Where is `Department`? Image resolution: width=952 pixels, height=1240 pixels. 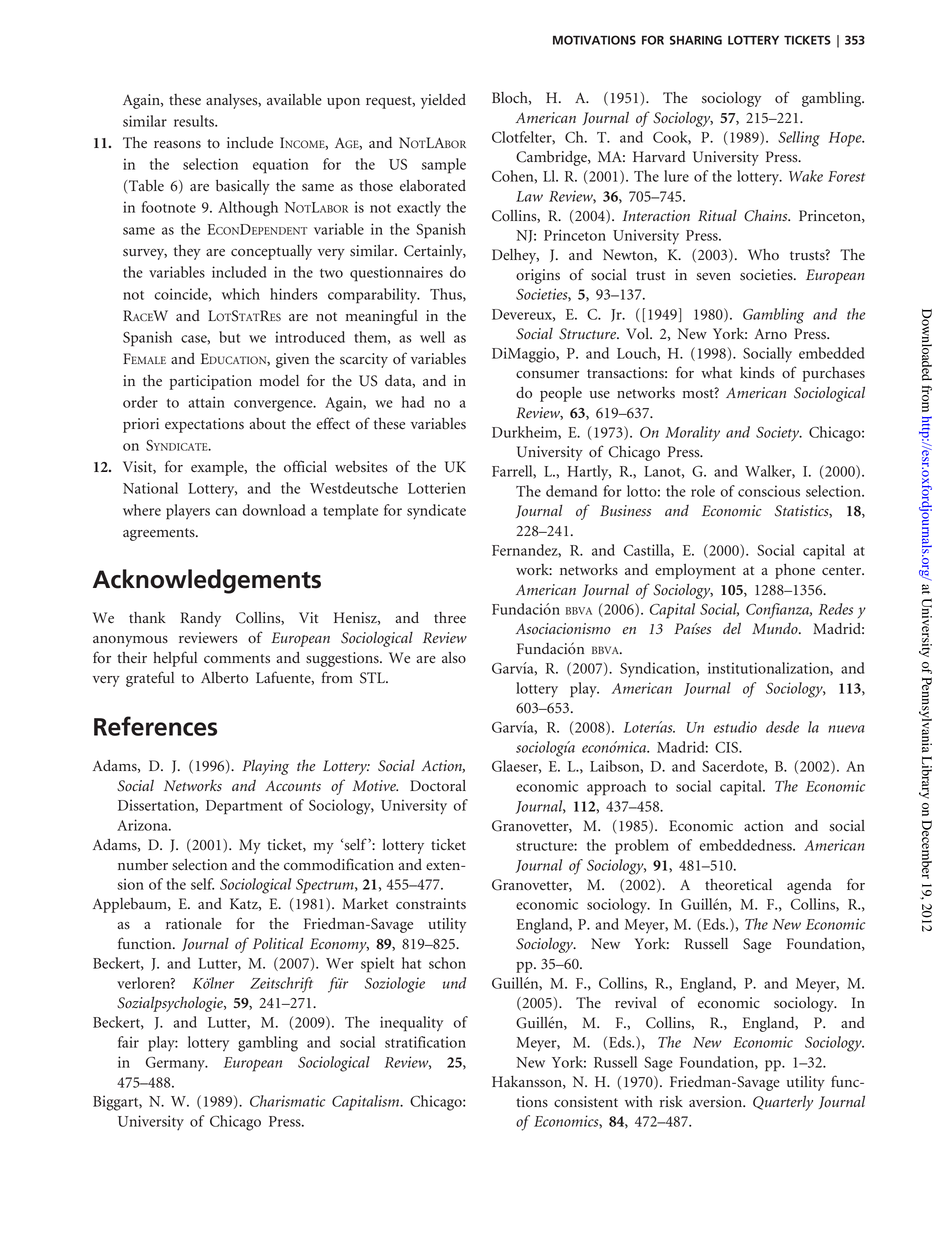 Department is located at coordinates (244, 807).
